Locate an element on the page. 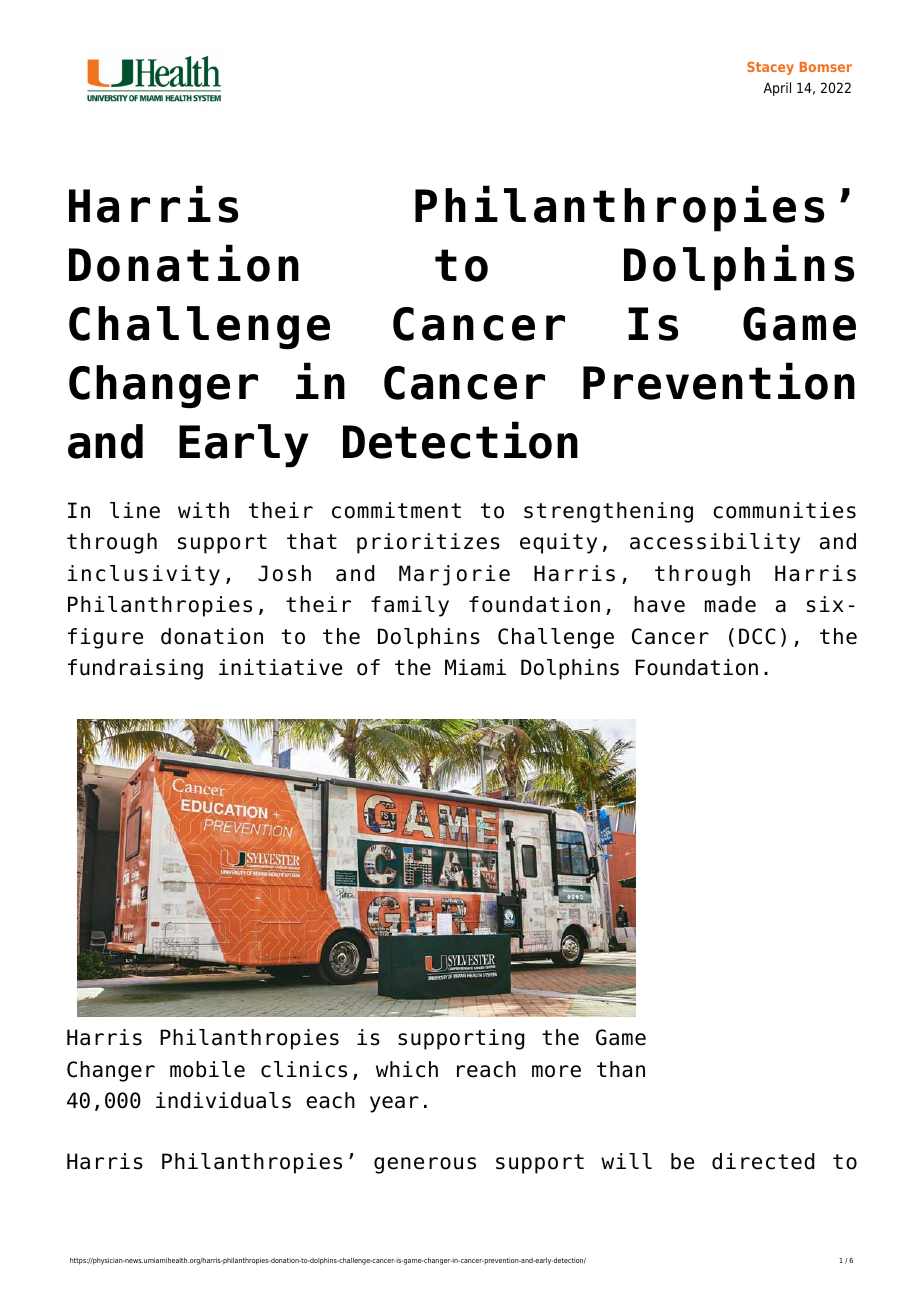 The image size is (924, 1308). individuals is located at coordinates (223, 1100).
